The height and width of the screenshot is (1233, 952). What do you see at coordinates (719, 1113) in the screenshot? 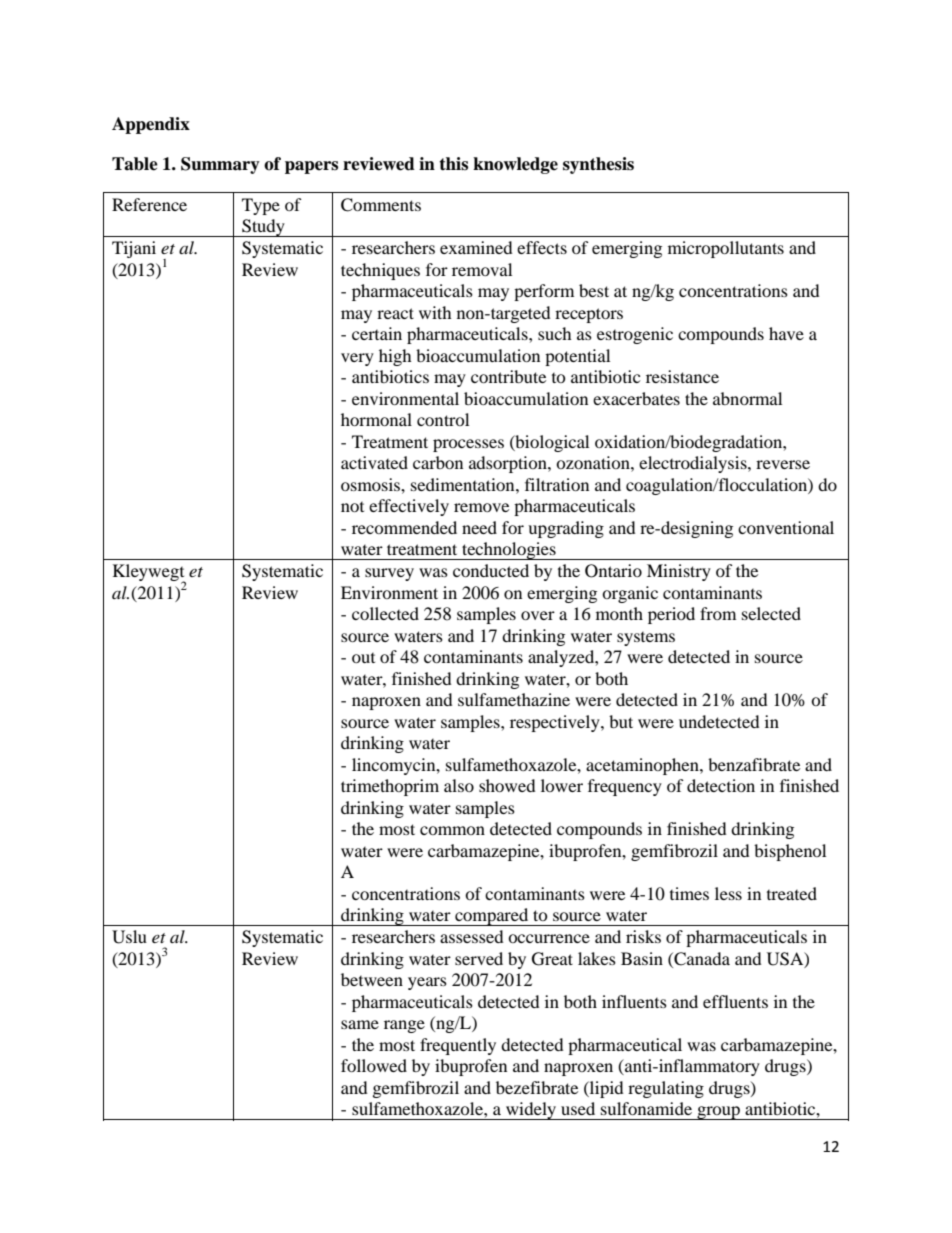
I see `group` at bounding box center [719, 1113].
